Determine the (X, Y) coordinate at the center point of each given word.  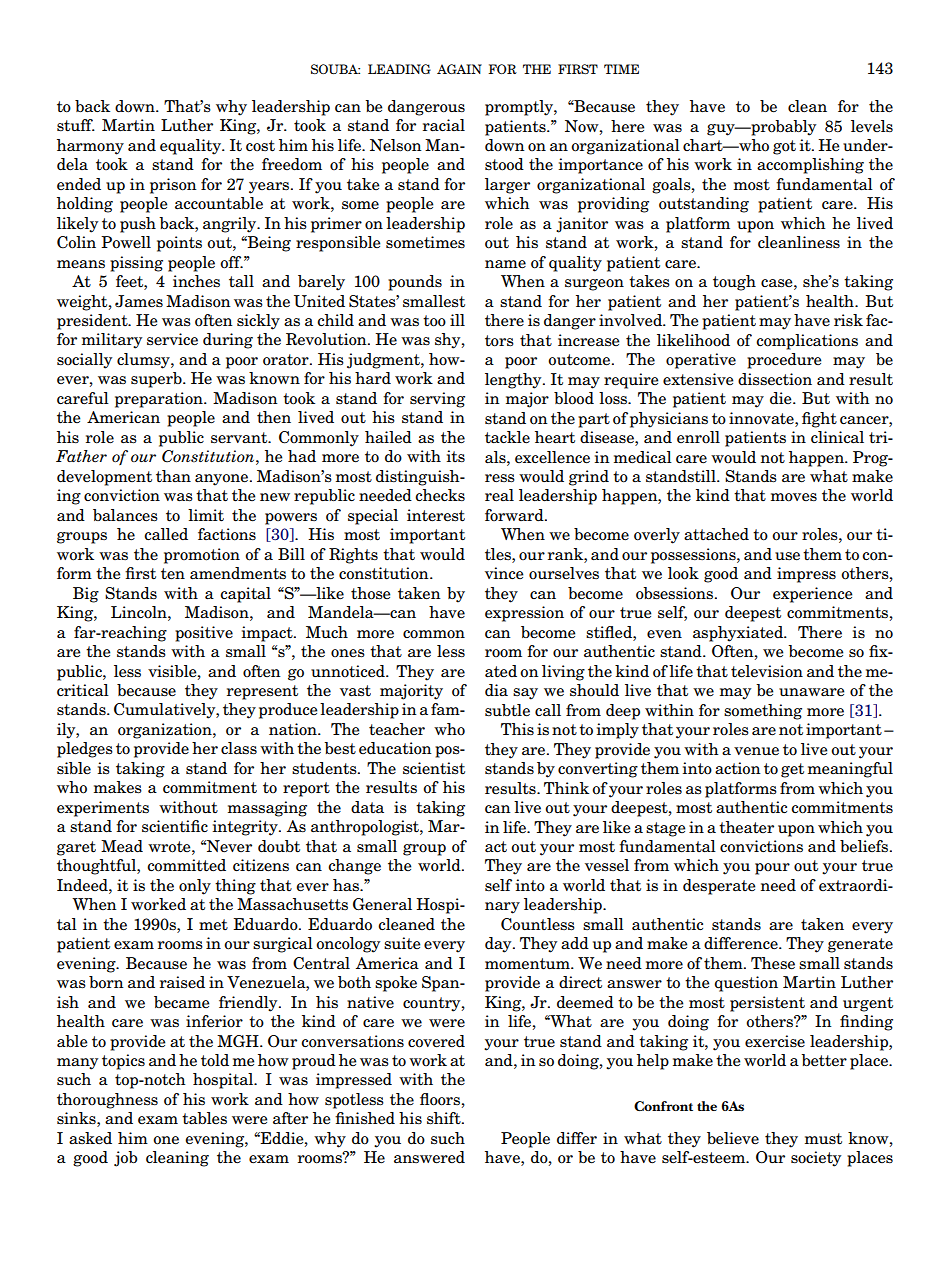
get (792, 770)
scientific (175, 826)
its (456, 456)
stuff (76, 125)
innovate (762, 418)
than (173, 476)
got (784, 147)
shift (445, 1118)
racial (444, 125)
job (126, 1159)
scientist (434, 768)
